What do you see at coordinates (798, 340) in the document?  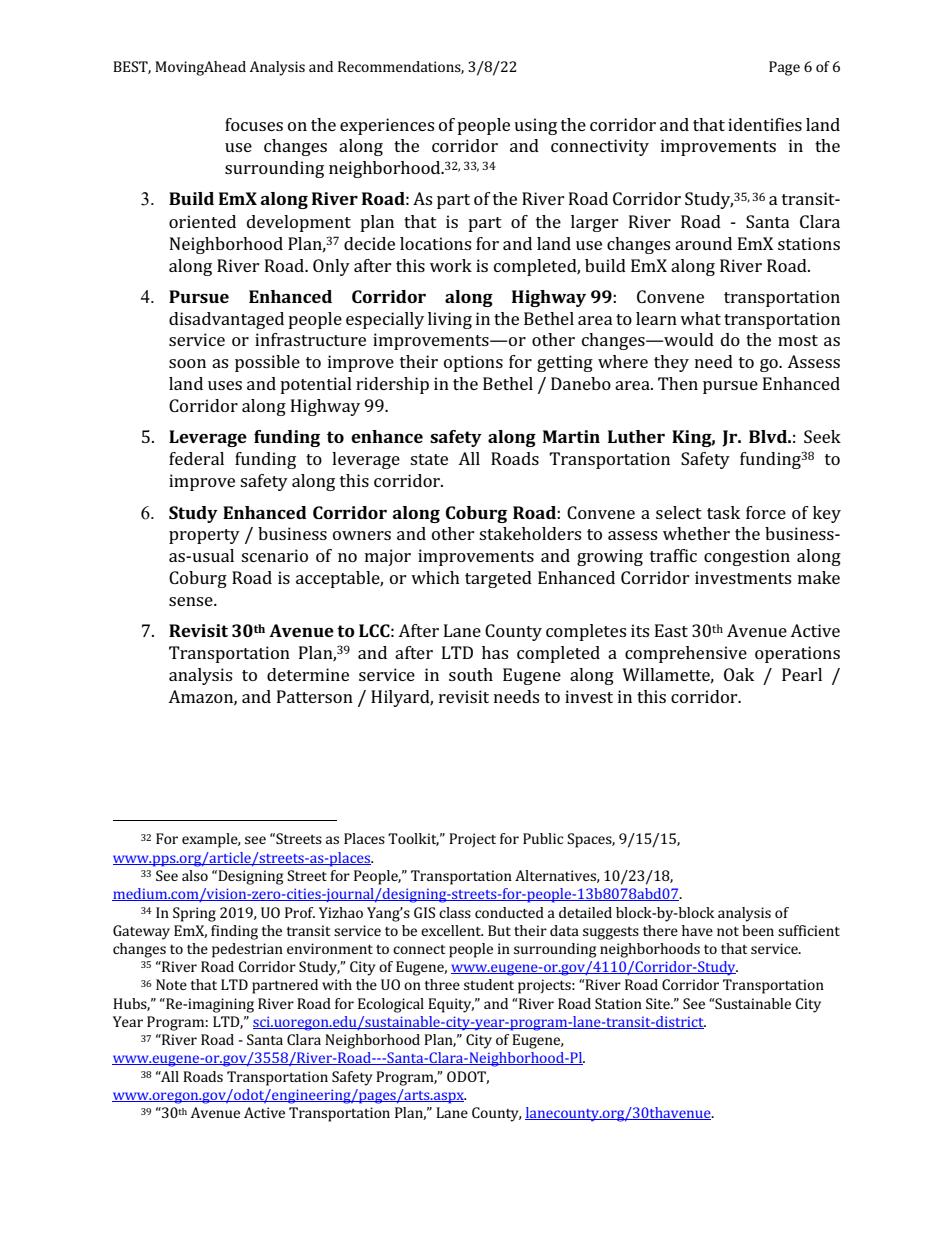 I see `most` at bounding box center [798, 340].
